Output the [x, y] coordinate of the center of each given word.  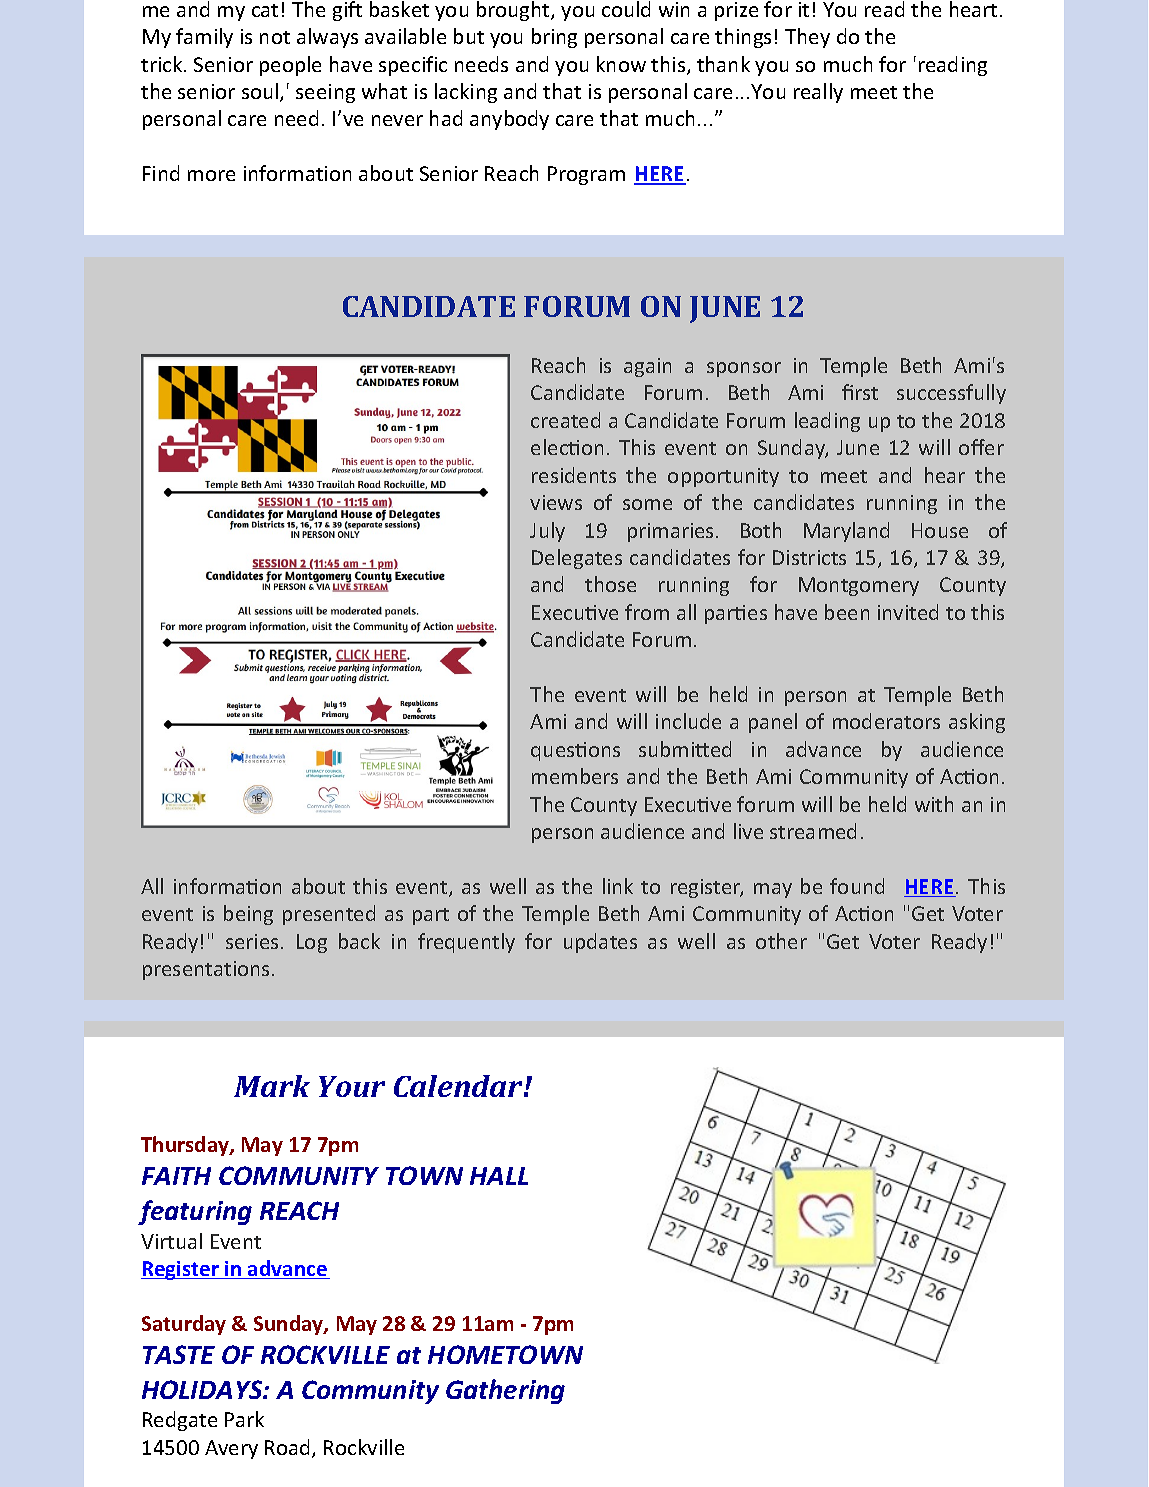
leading [827, 422]
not [275, 37]
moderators [886, 721]
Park [244, 1419]
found [857, 886]
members [575, 776]
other [781, 941]
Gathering [505, 1391]
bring [554, 38]
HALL [499, 1176]
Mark [272, 1086]
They [807, 38]
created [565, 420]
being [248, 915]
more [211, 175]
